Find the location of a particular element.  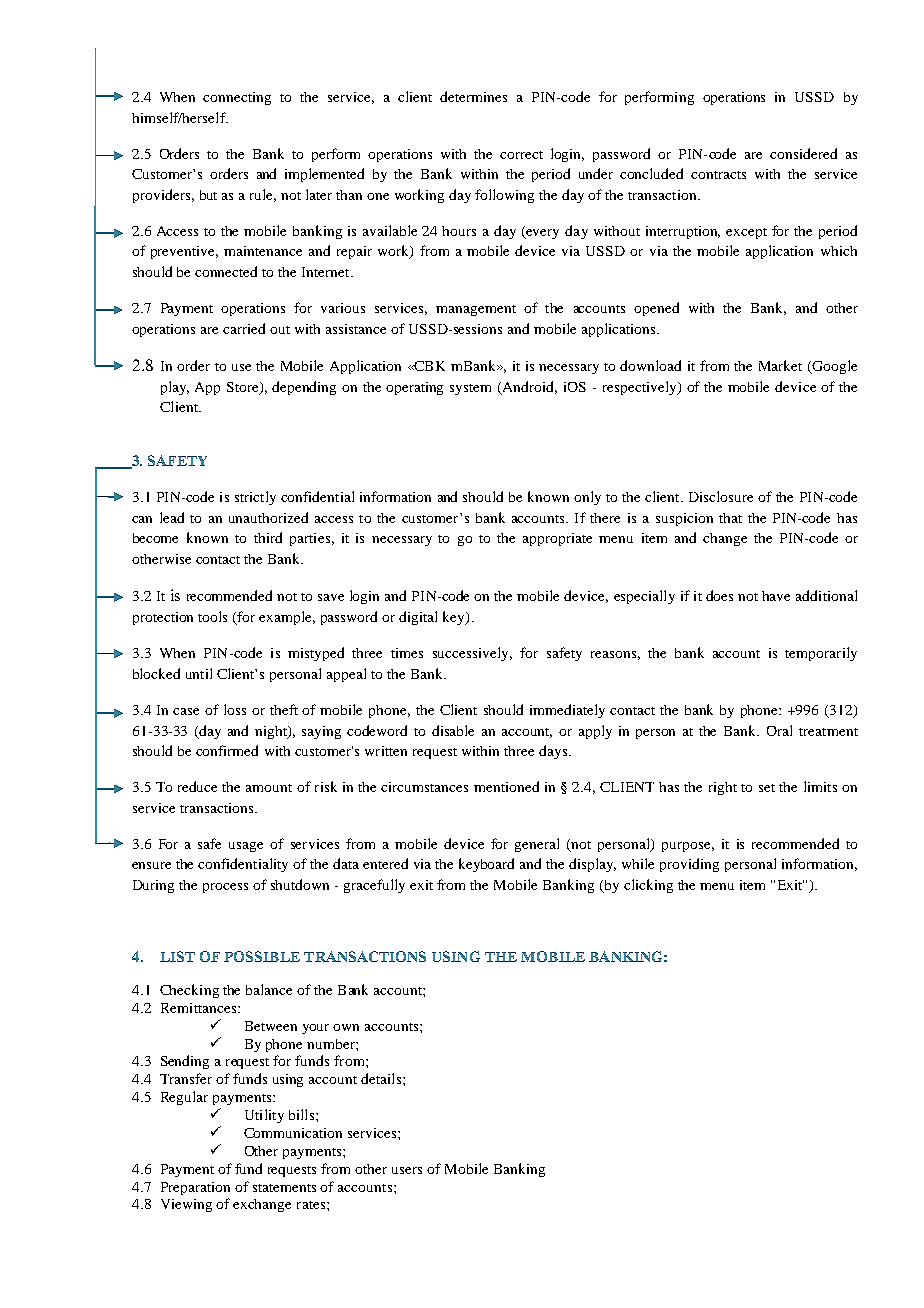

Market is located at coordinates (780, 365).
